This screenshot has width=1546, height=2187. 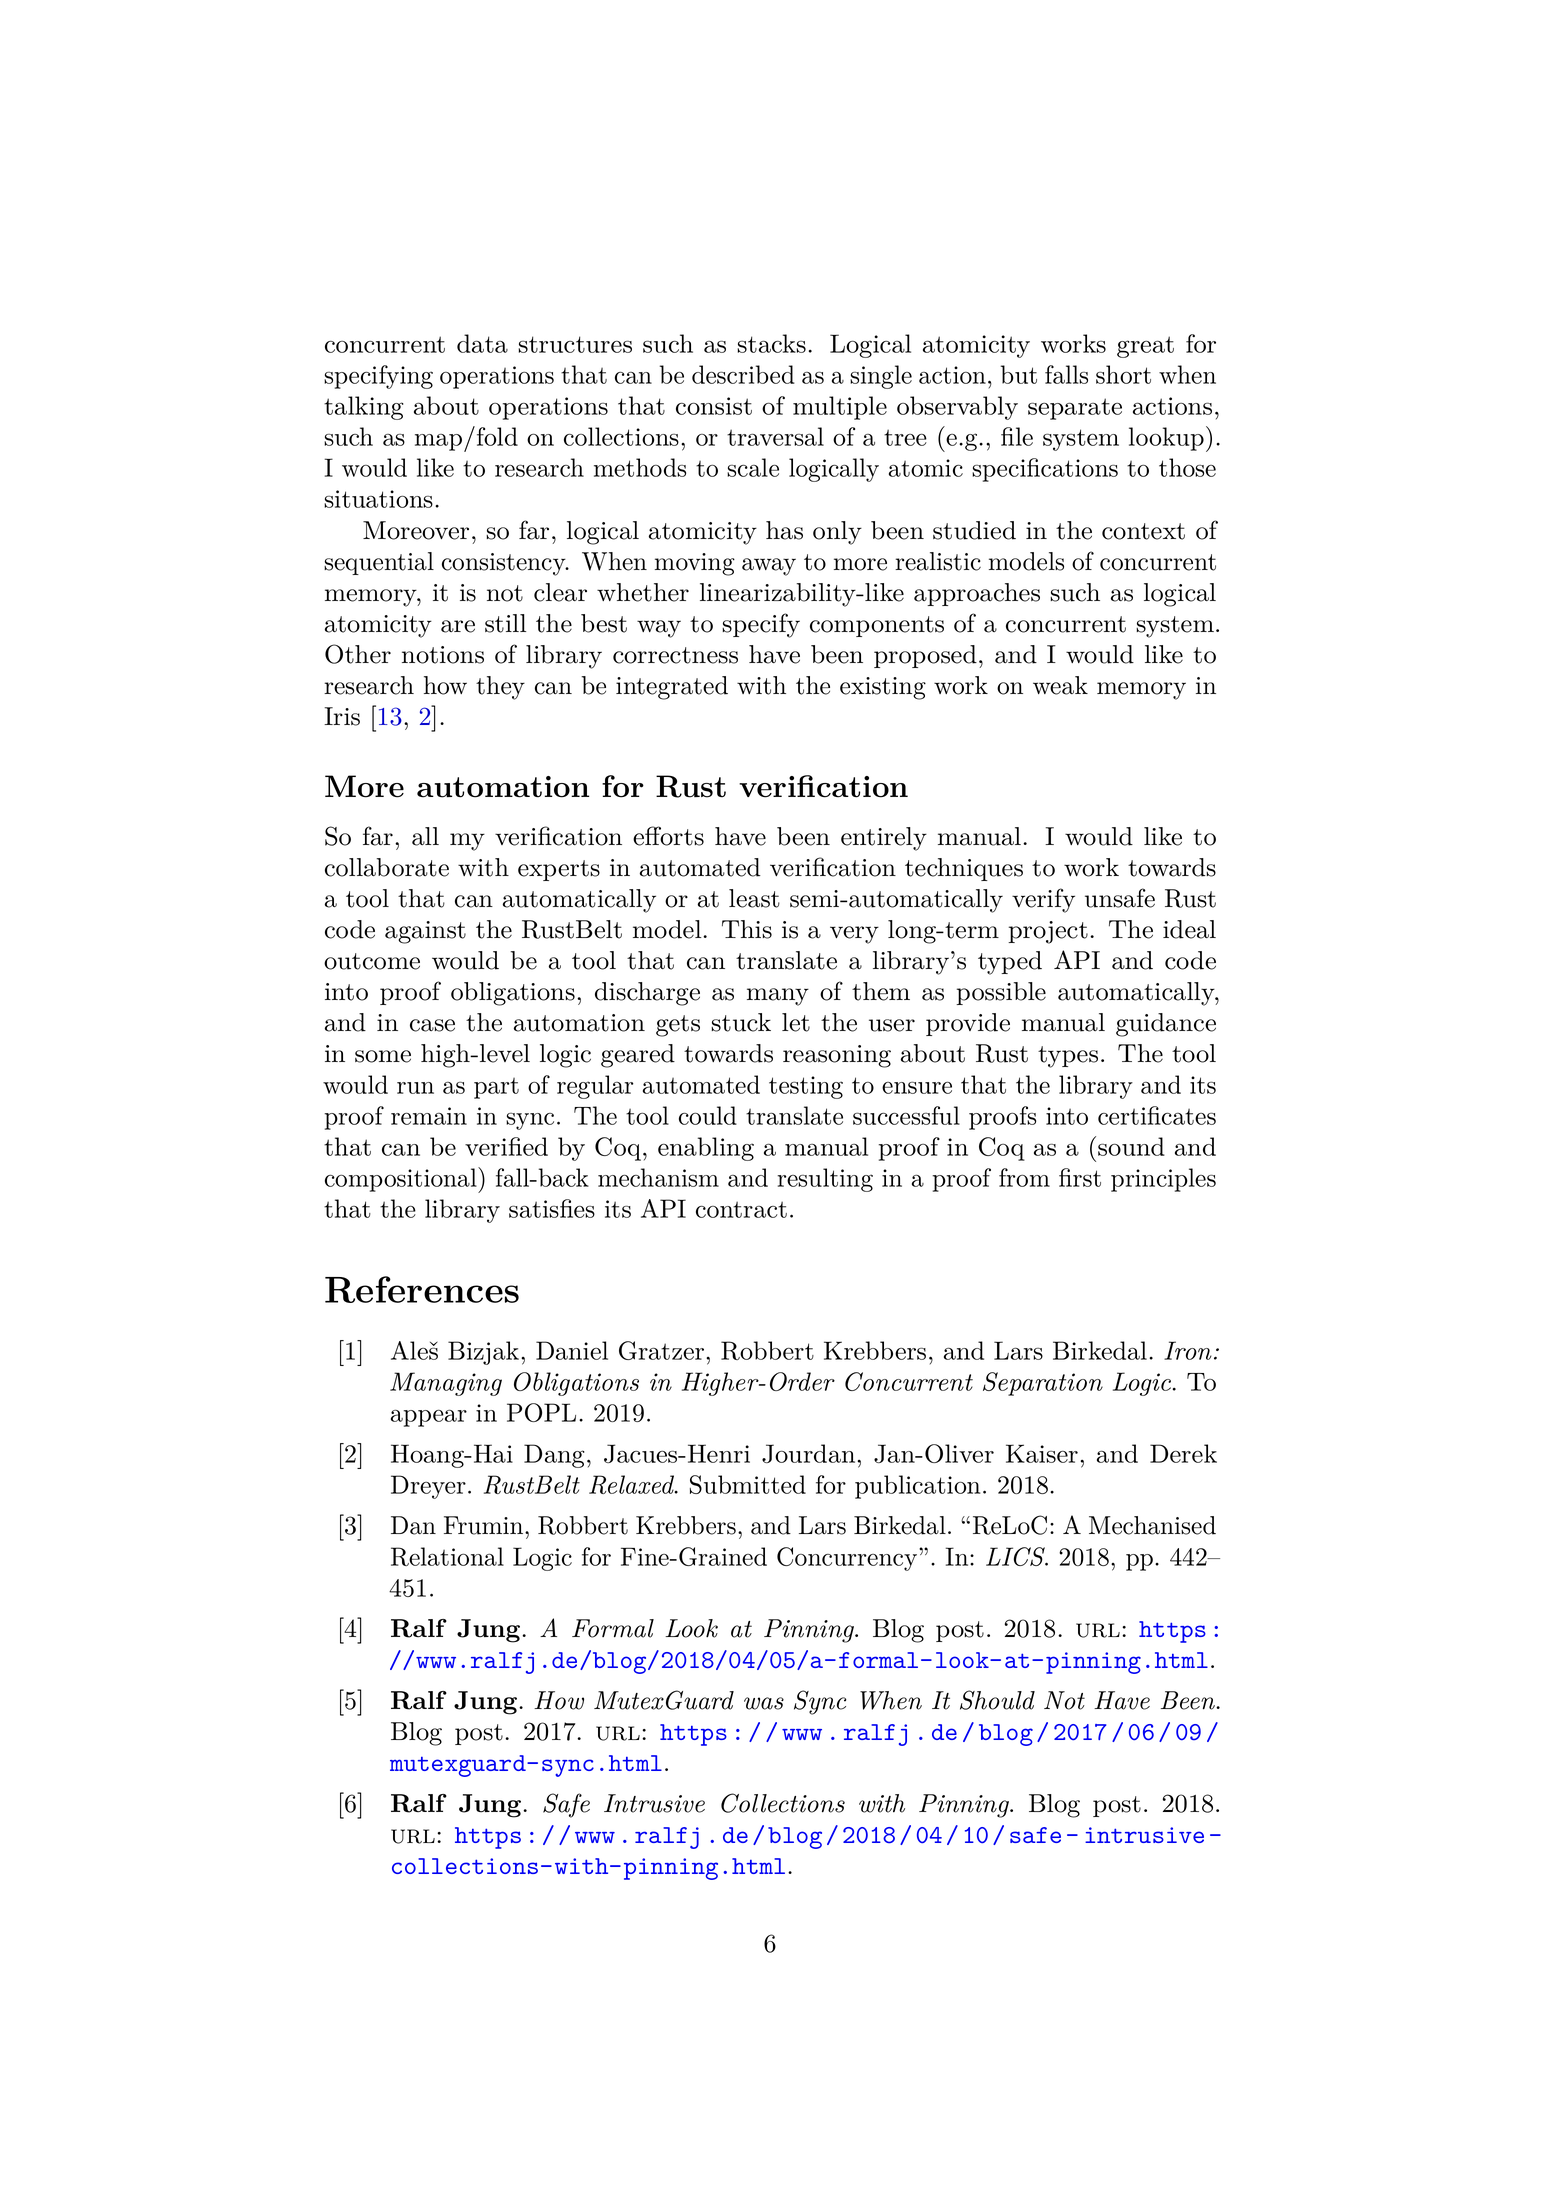 I want to click on described, so click(x=743, y=374).
